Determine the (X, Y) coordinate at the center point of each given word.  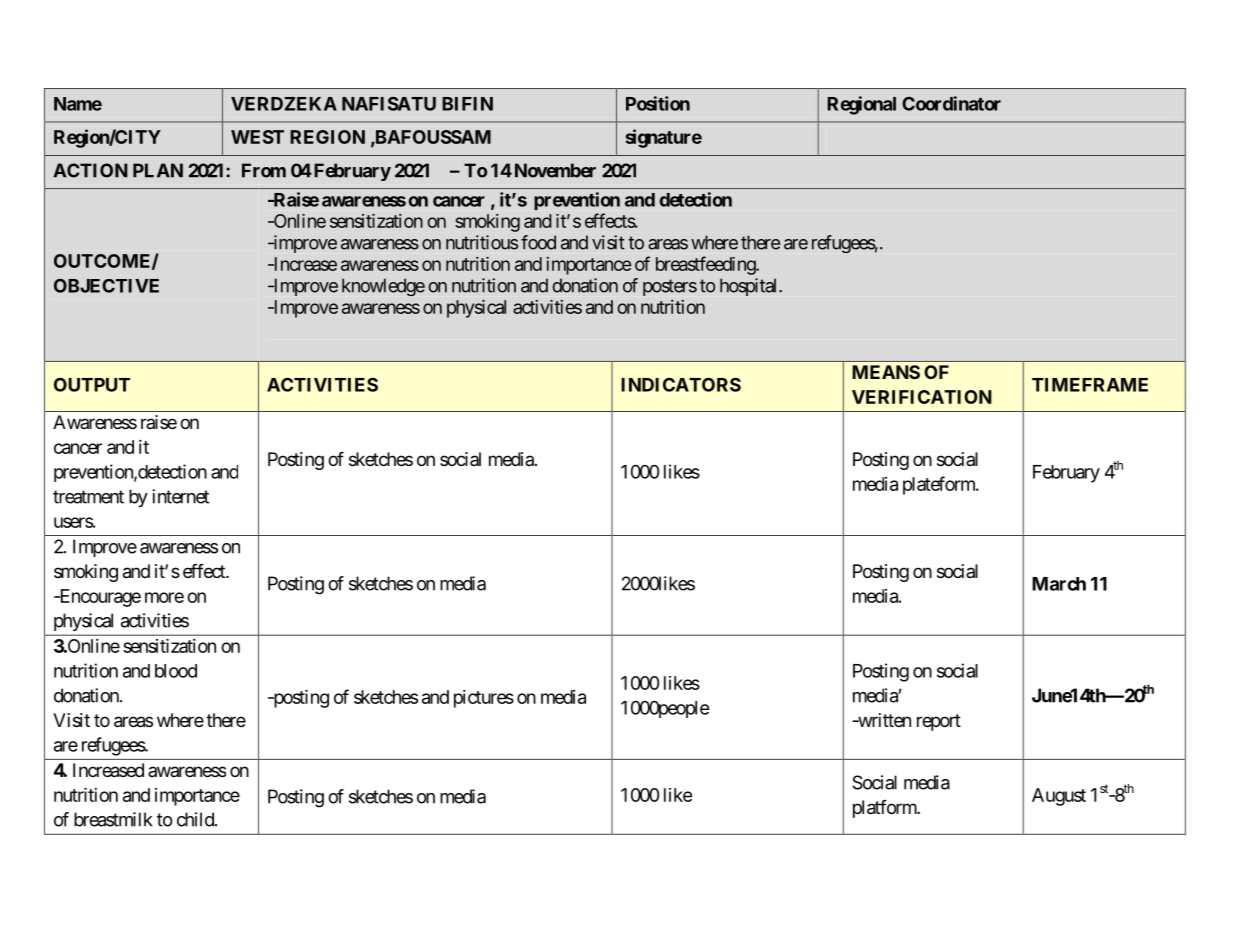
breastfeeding (706, 265)
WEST (257, 137)
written (883, 720)
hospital (750, 287)
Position (658, 103)
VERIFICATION (922, 397)
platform (885, 809)
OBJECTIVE (106, 286)
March (1059, 584)
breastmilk (113, 819)
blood (176, 671)
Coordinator (951, 103)
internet (180, 496)
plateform (940, 485)
